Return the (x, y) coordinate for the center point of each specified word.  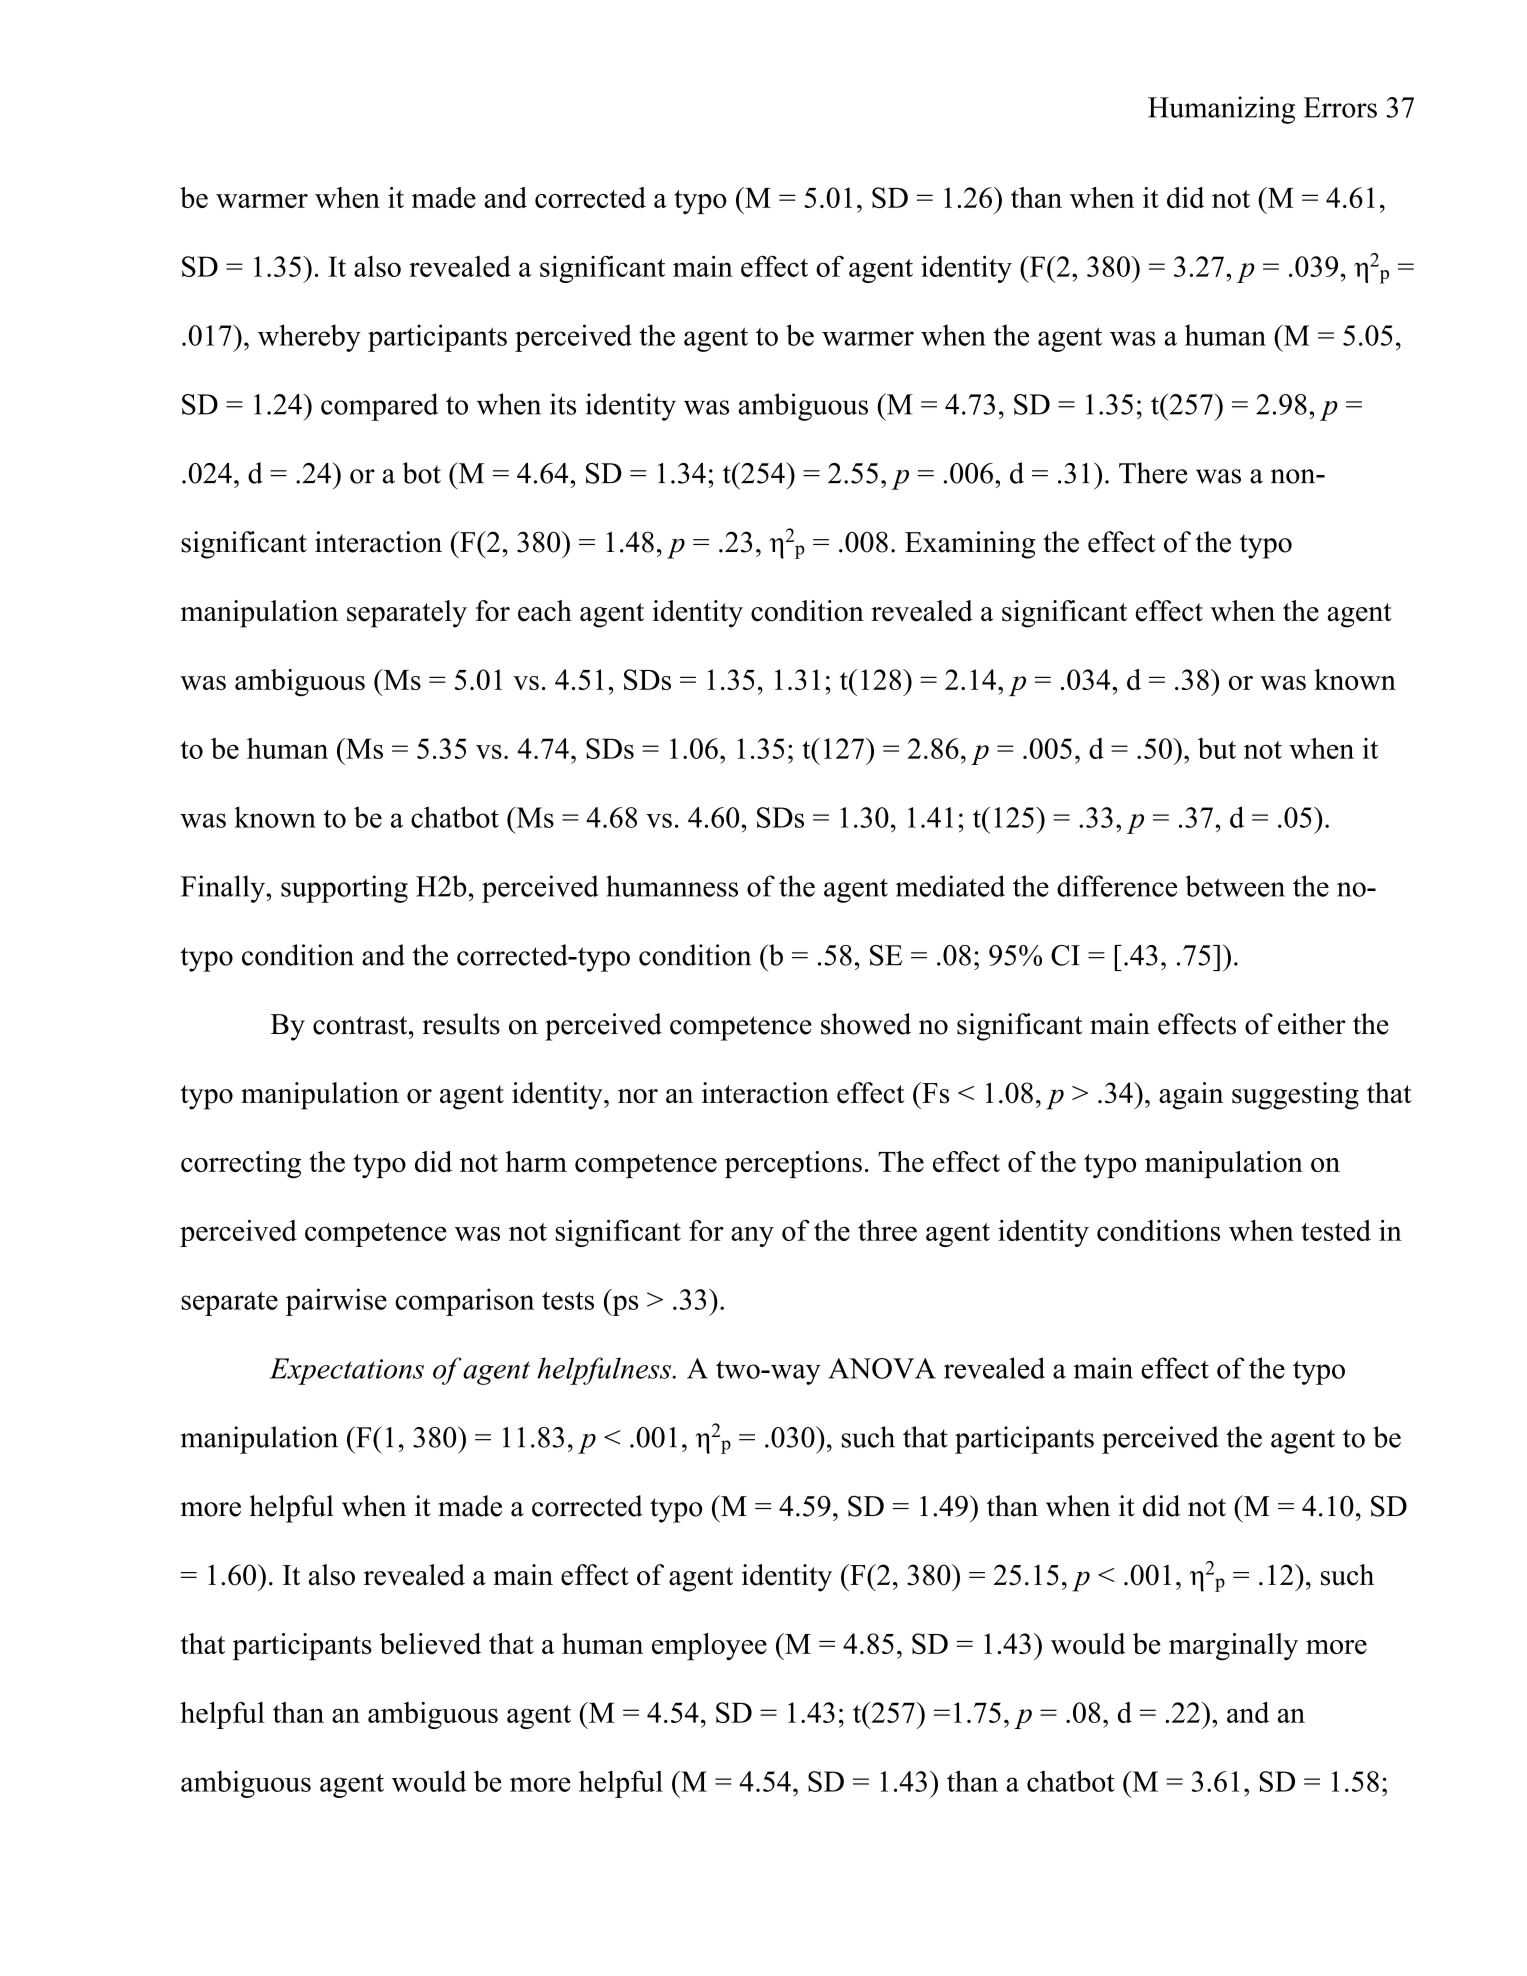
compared (379, 407)
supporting (344, 889)
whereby (309, 338)
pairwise (336, 1302)
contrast (361, 1025)
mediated (950, 886)
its (563, 404)
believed (430, 1643)
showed (866, 1024)
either (1312, 1024)
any (752, 1237)
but (1217, 748)
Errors (1340, 107)
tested (1336, 1230)
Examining (970, 545)
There (1153, 473)
